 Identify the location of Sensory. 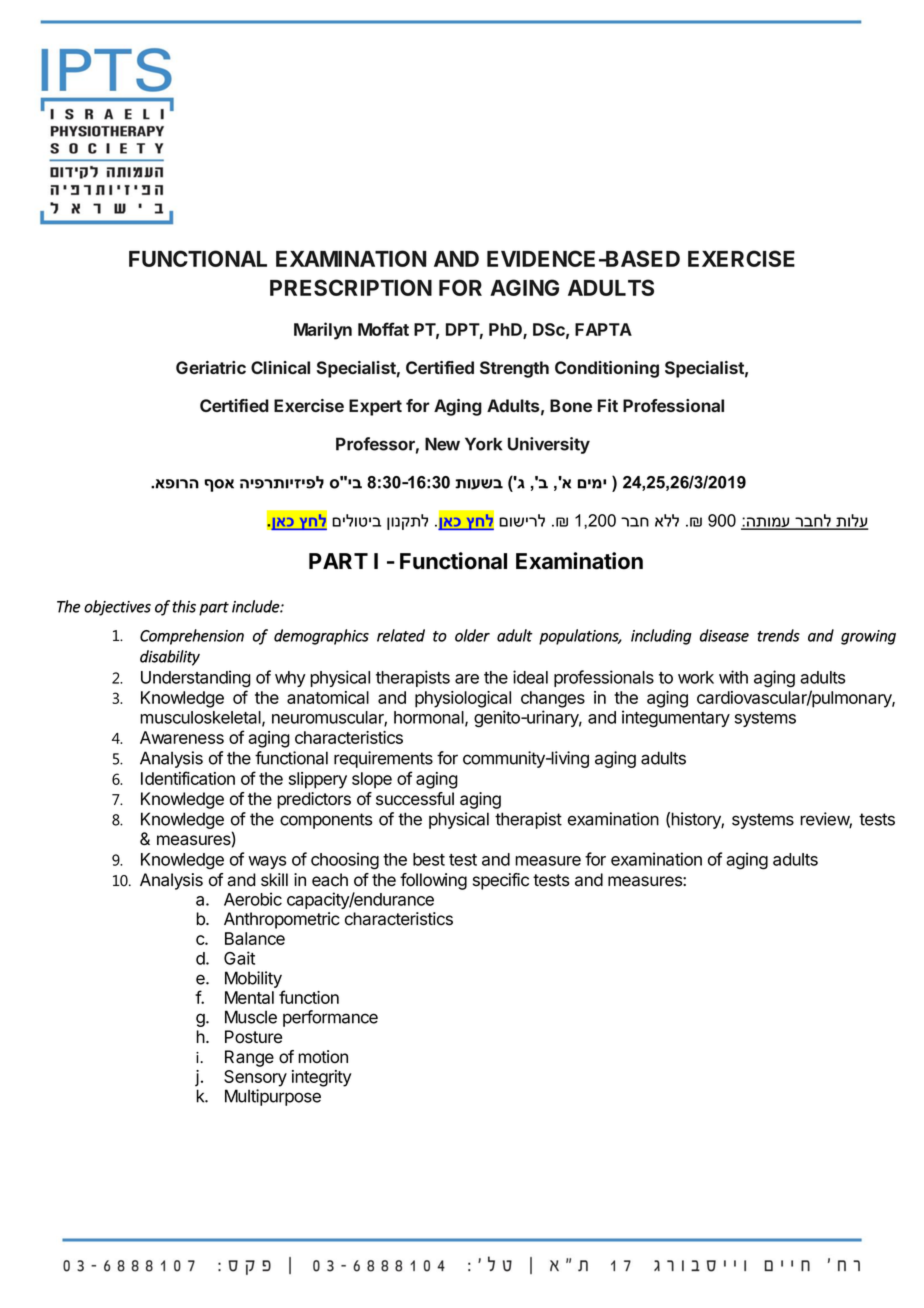
(255, 1078).
